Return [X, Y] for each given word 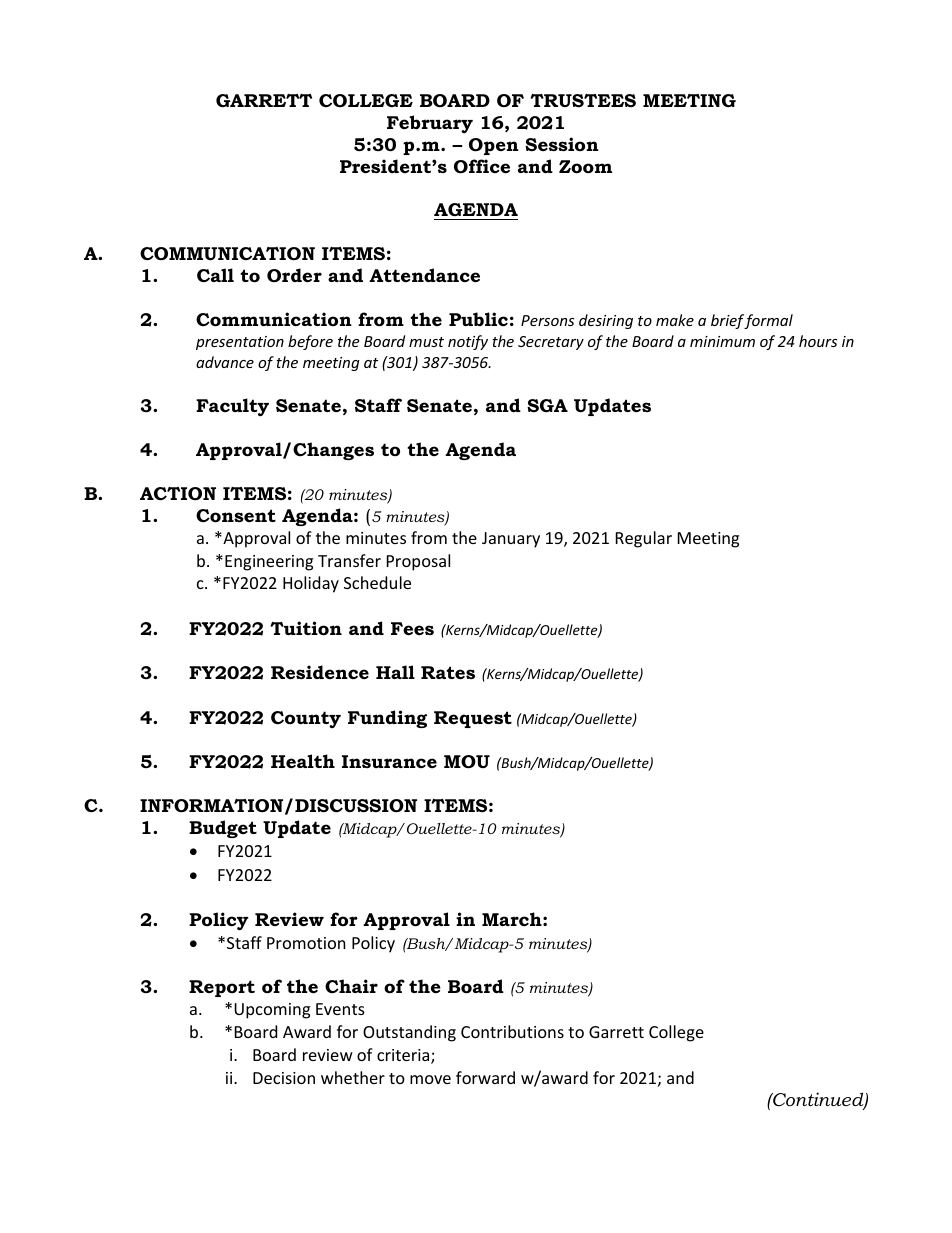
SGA [547, 406]
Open [494, 146]
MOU [467, 762]
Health [303, 761]
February [430, 124]
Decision [284, 1078]
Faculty [232, 407]
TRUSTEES [583, 101]
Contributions [512, 1031]
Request [473, 719]
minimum [722, 341]
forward [485, 1077]
